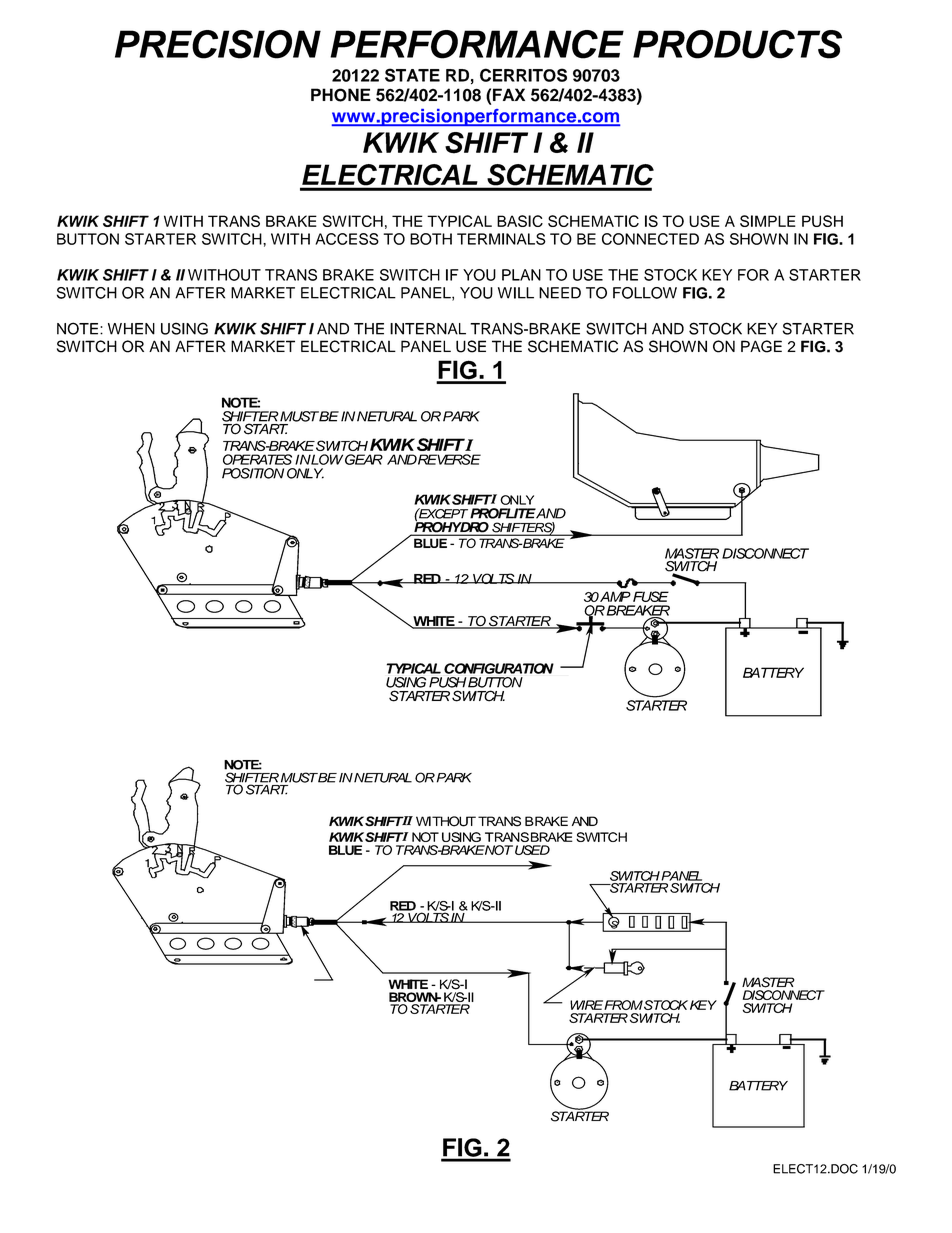 Image resolution: width=952 pixels, height=1233 pixels. What do you see at coordinates (651, 596) in the screenshot?
I see `FUSE` at bounding box center [651, 596].
